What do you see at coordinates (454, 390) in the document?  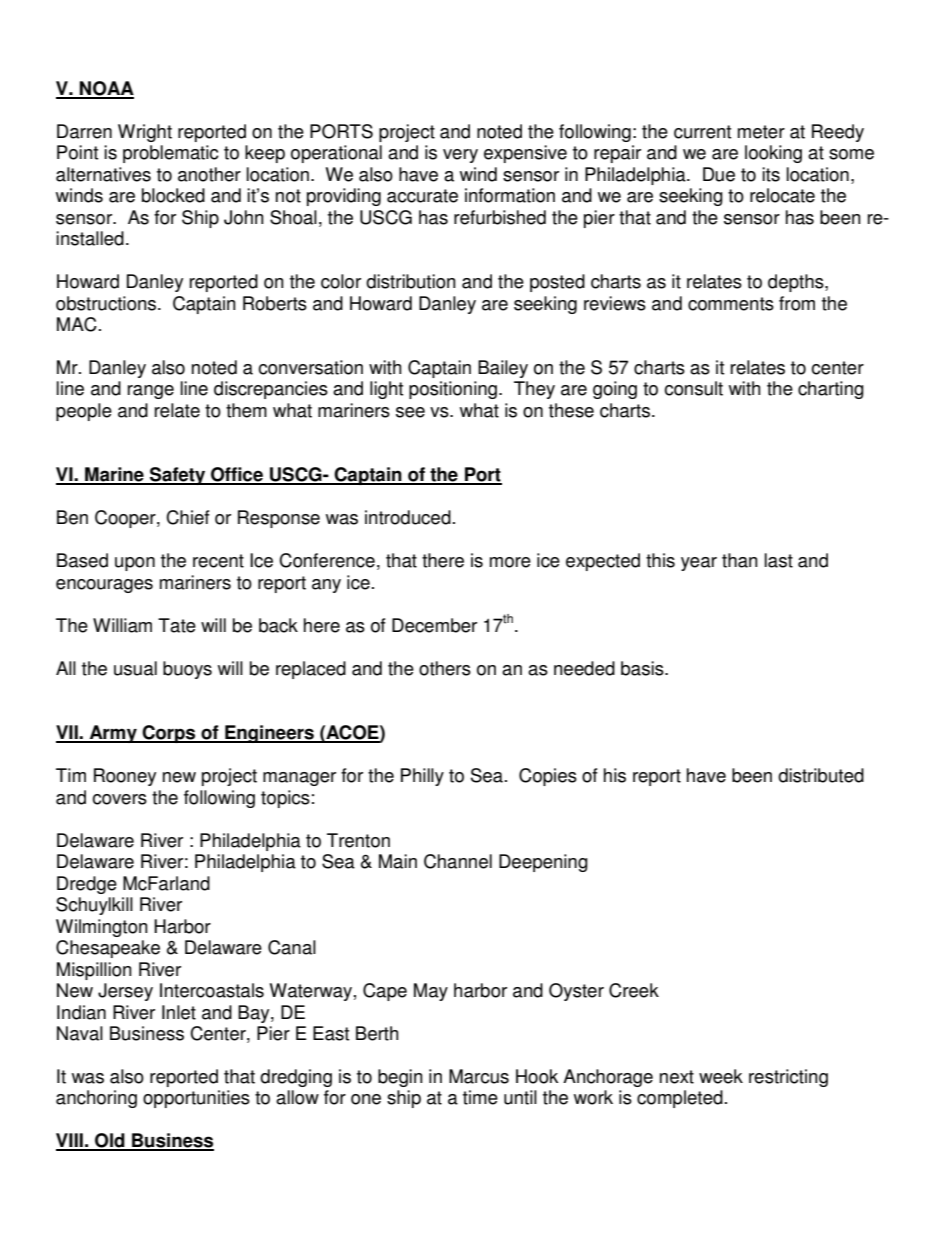 I see `positioning` at bounding box center [454, 390].
